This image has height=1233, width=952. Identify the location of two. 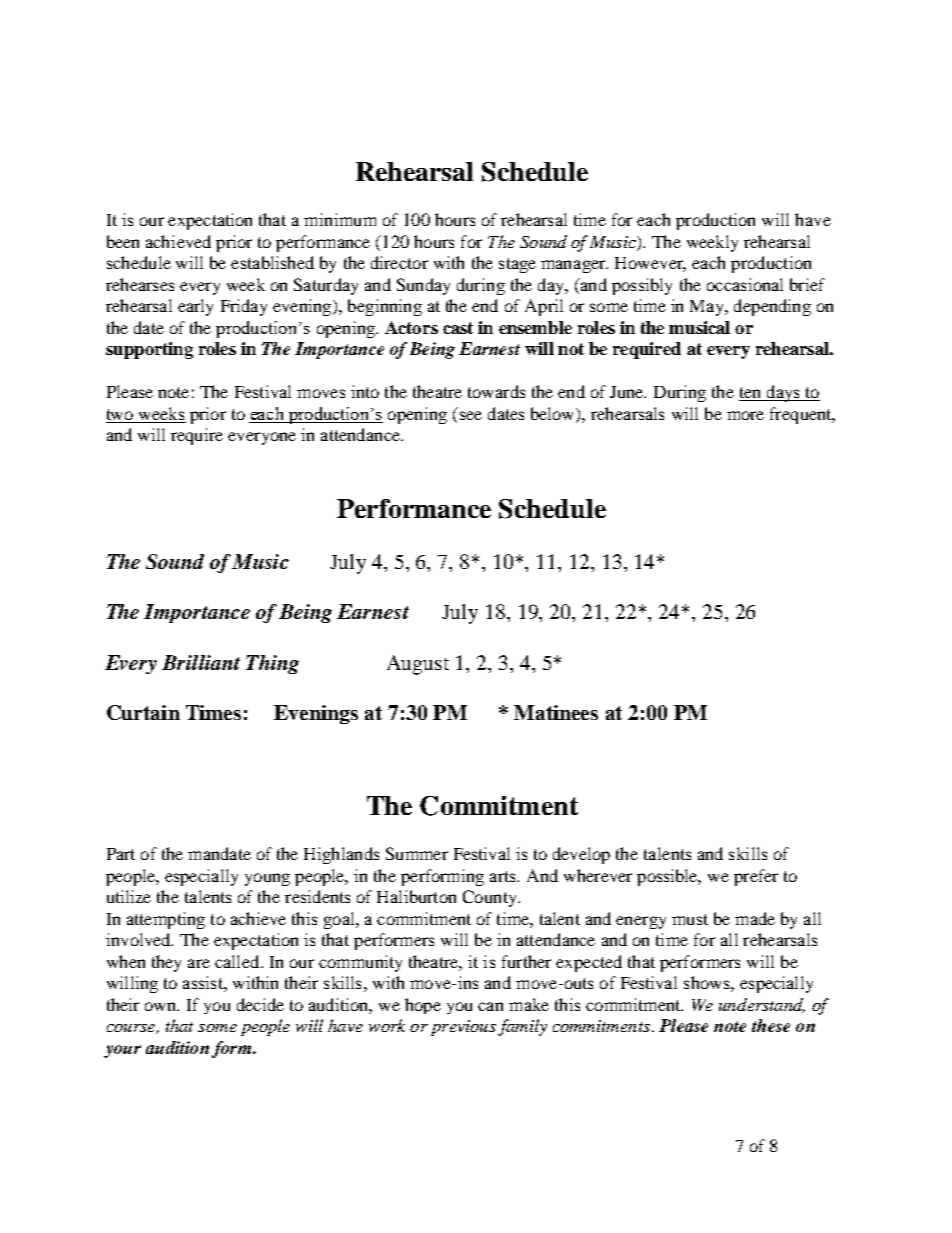
(120, 414).
